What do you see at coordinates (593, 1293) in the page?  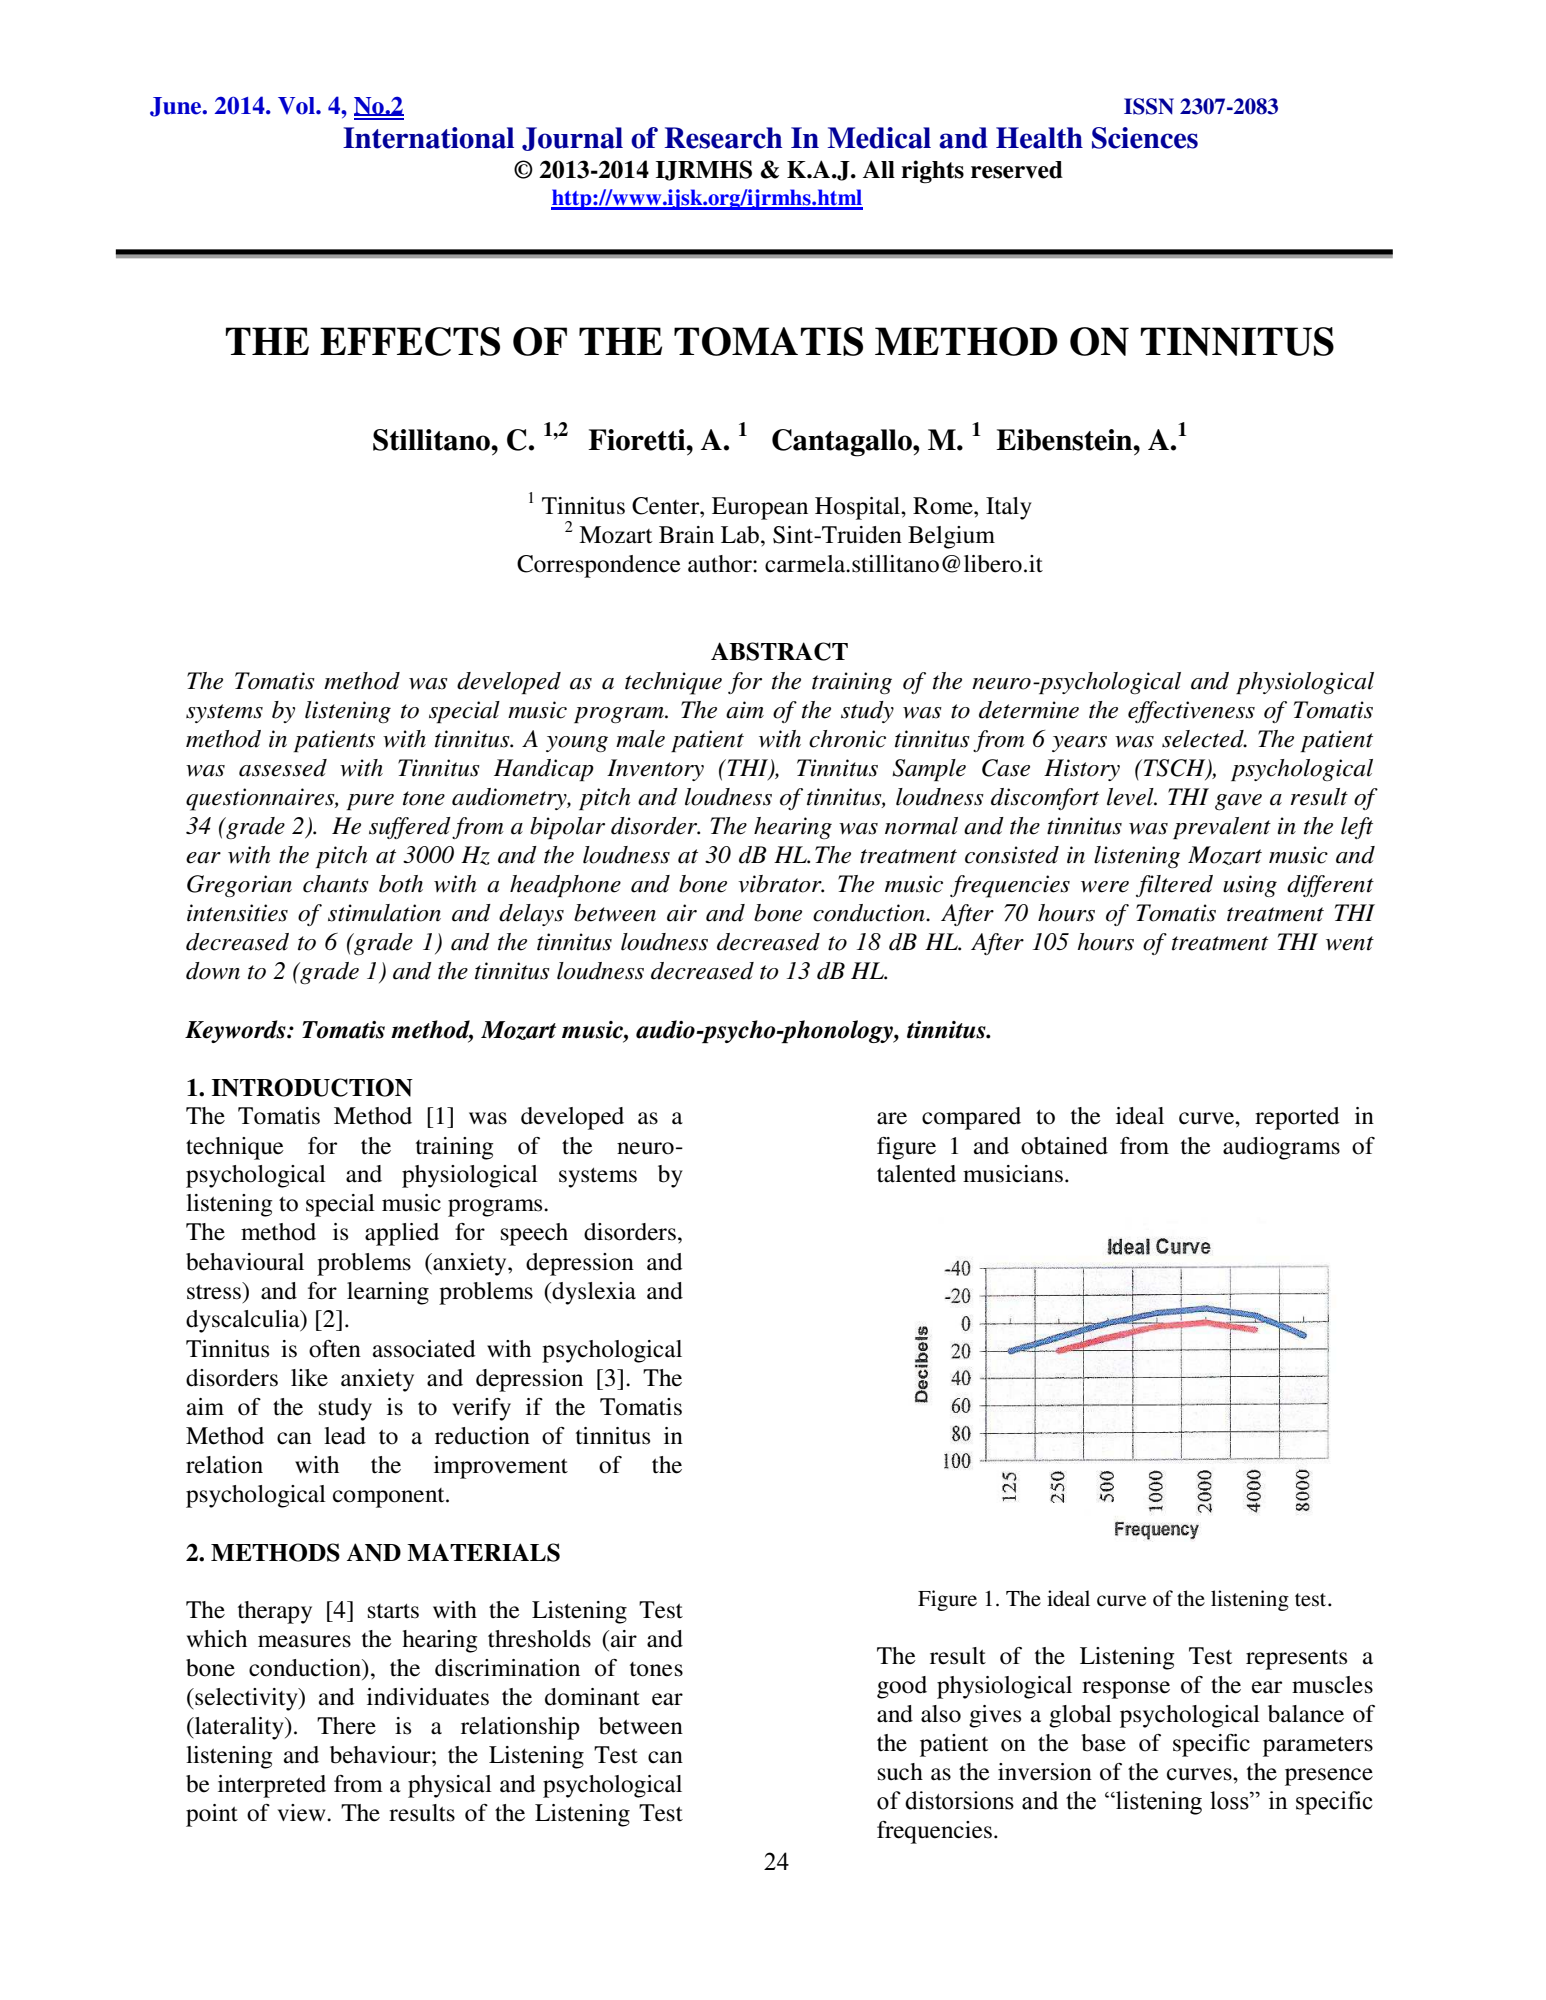 I see `dyslexia` at bounding box center [593, 1293].
